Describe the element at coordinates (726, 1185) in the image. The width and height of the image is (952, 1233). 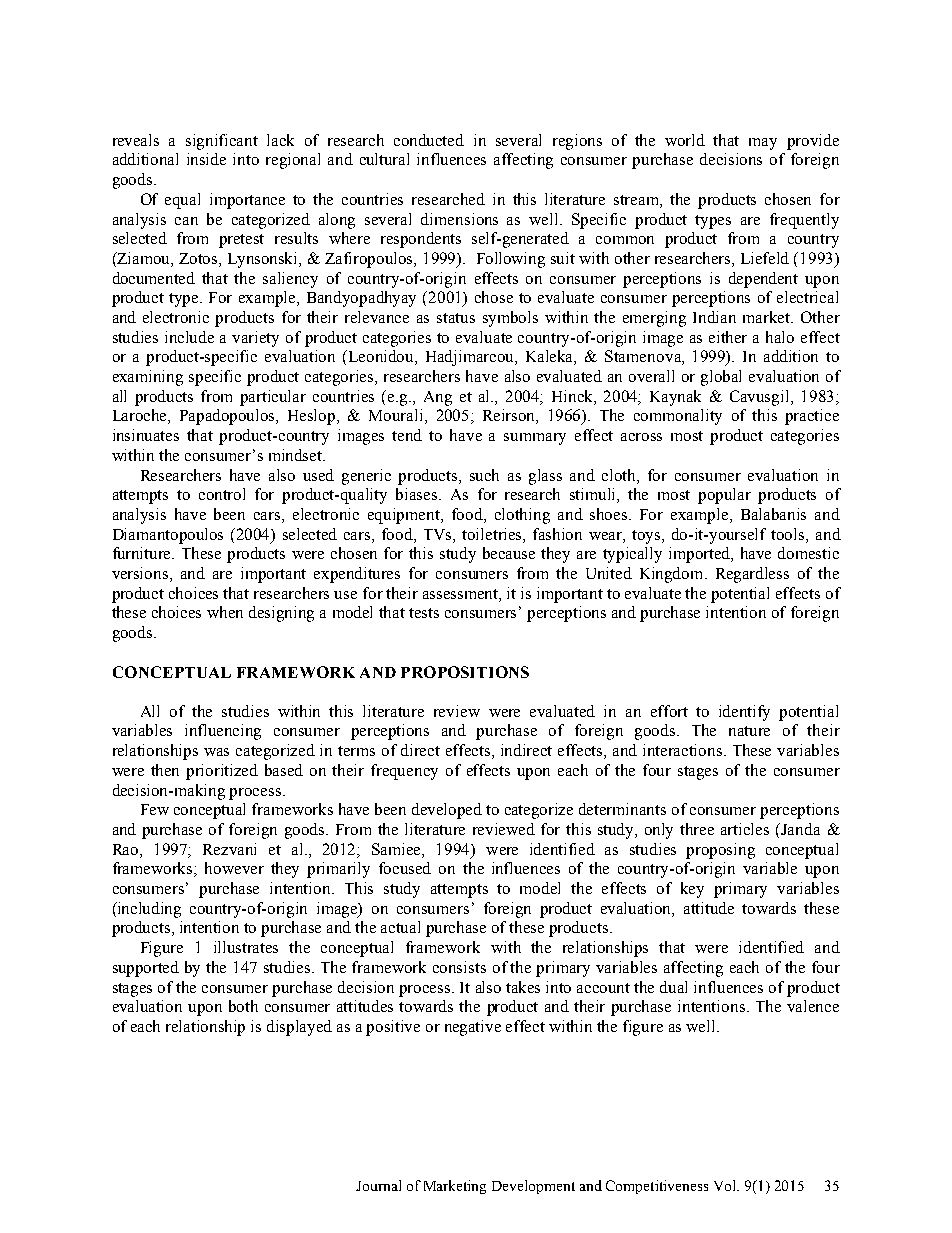
I see `Vol` at that location.
